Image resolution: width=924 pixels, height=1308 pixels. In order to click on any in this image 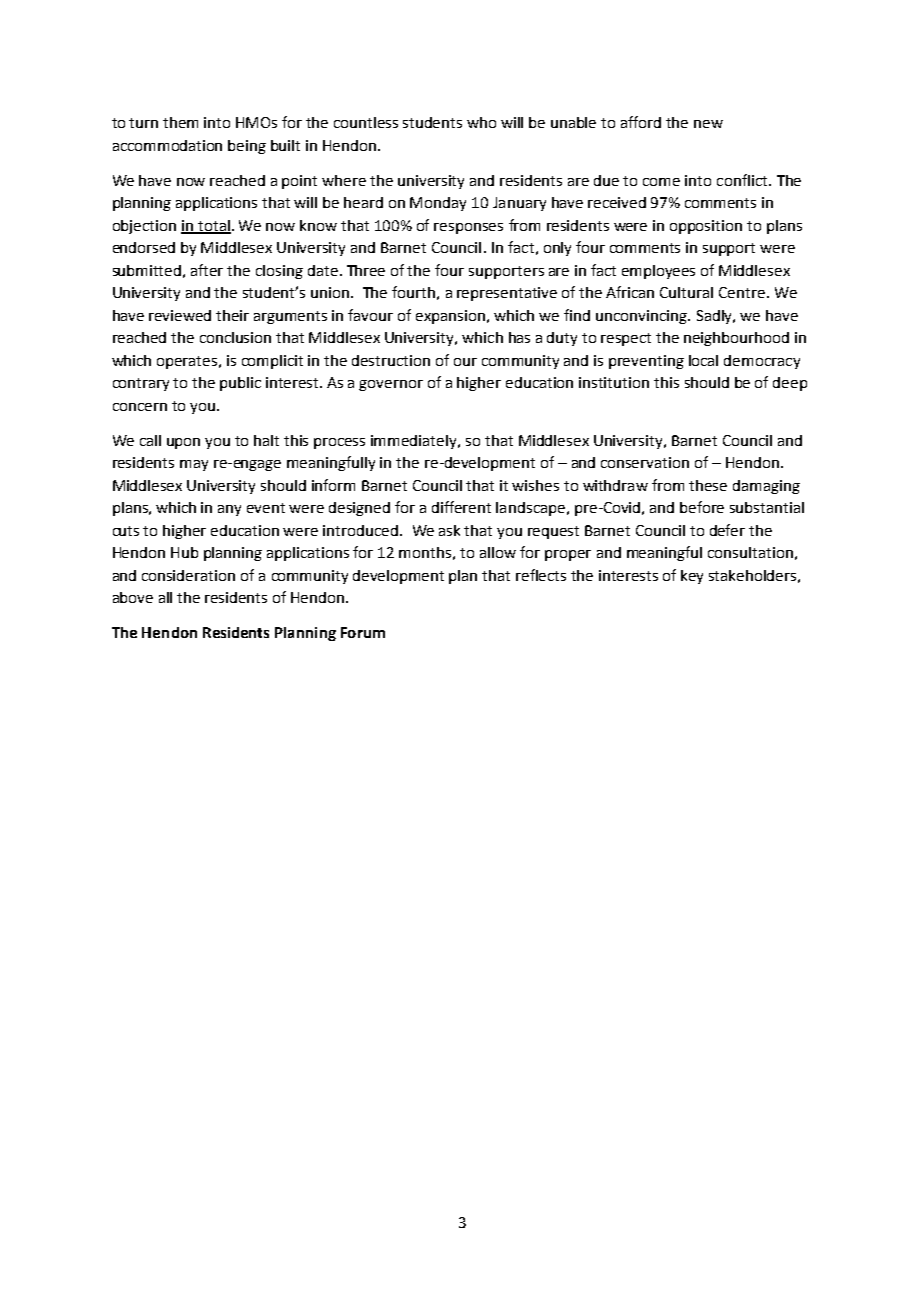, I will do `click(229, 510)`.
